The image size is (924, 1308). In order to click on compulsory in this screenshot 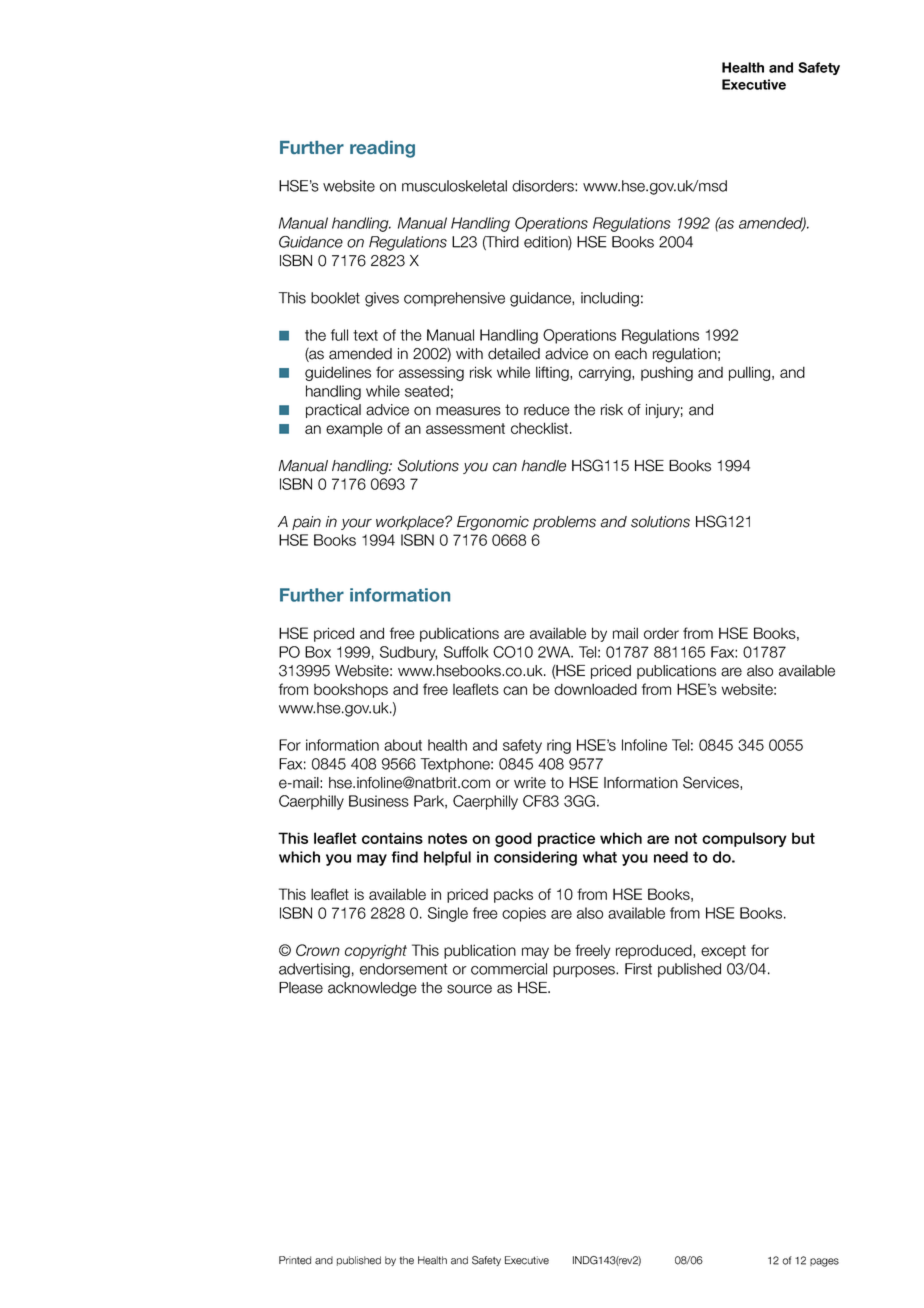, I will do `click(744, 839)`.
